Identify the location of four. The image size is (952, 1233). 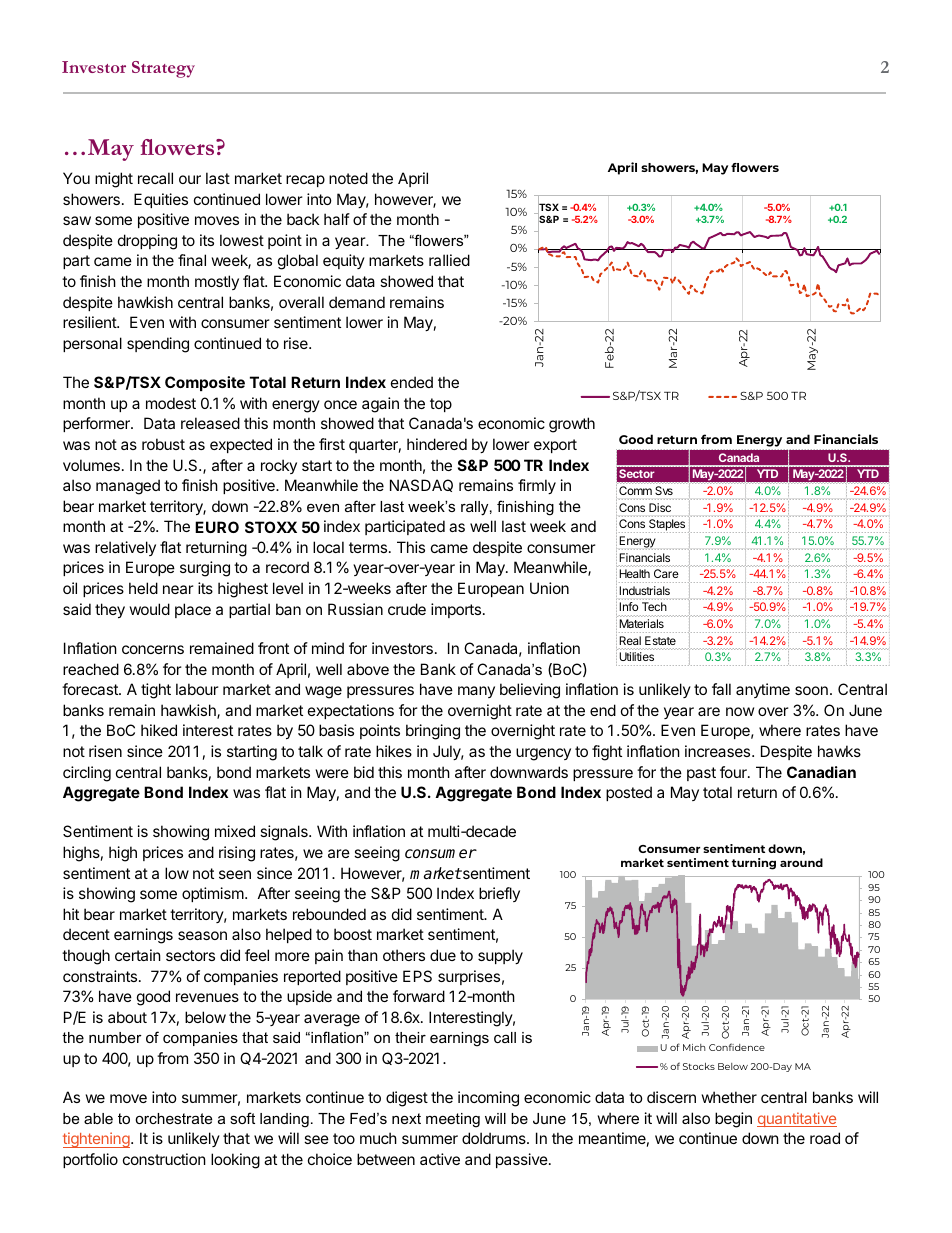
(734, 772).
